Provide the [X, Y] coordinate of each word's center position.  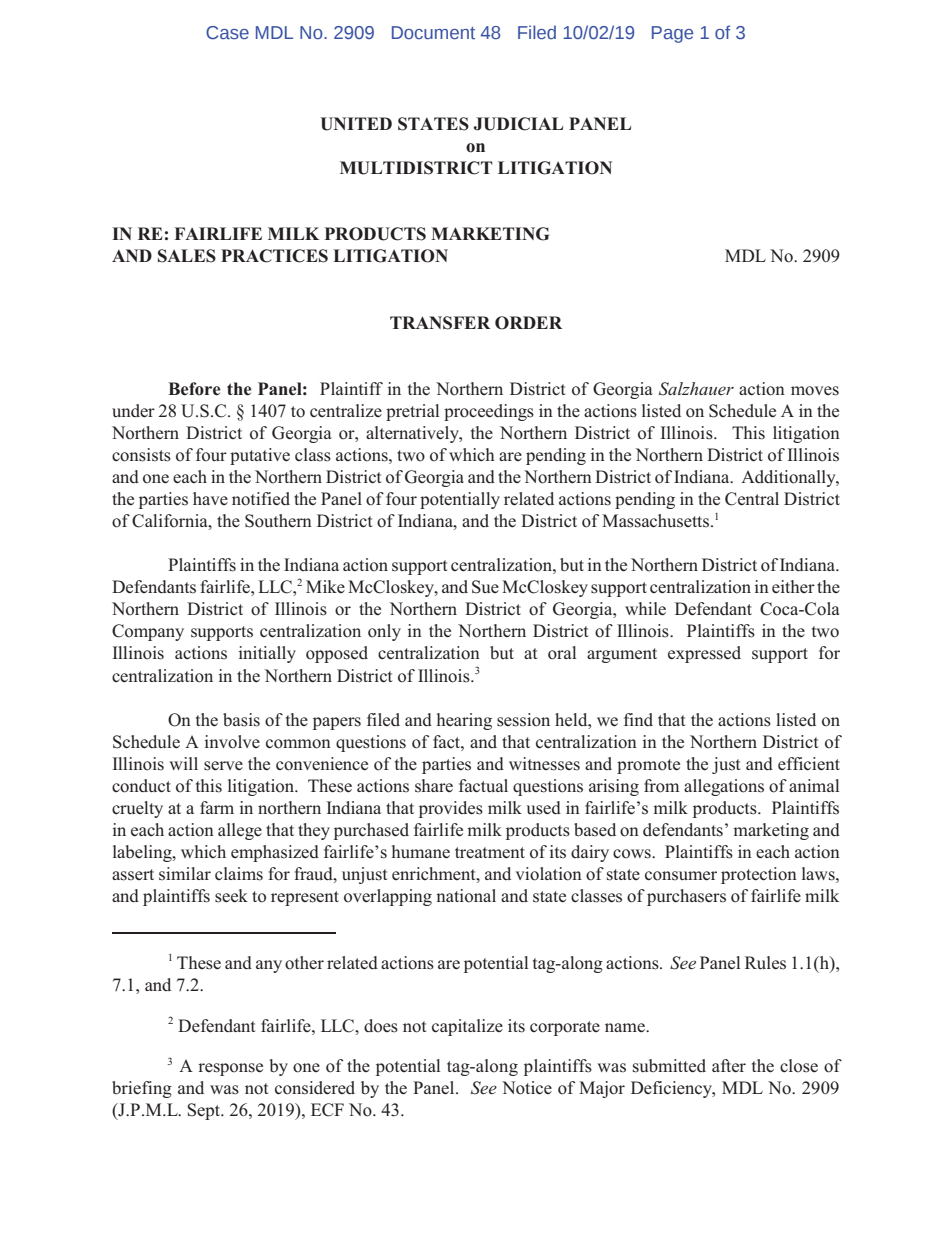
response [230, 1069]
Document [433, 33]
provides [451, 809]
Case [227, 33]
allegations [724, 787]
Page [672, 34]
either [793, 586]
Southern [278, 521]
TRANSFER [440, 323]
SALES [187, 256]
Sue [485, 587]
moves [815, 391]
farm [217, 807]
